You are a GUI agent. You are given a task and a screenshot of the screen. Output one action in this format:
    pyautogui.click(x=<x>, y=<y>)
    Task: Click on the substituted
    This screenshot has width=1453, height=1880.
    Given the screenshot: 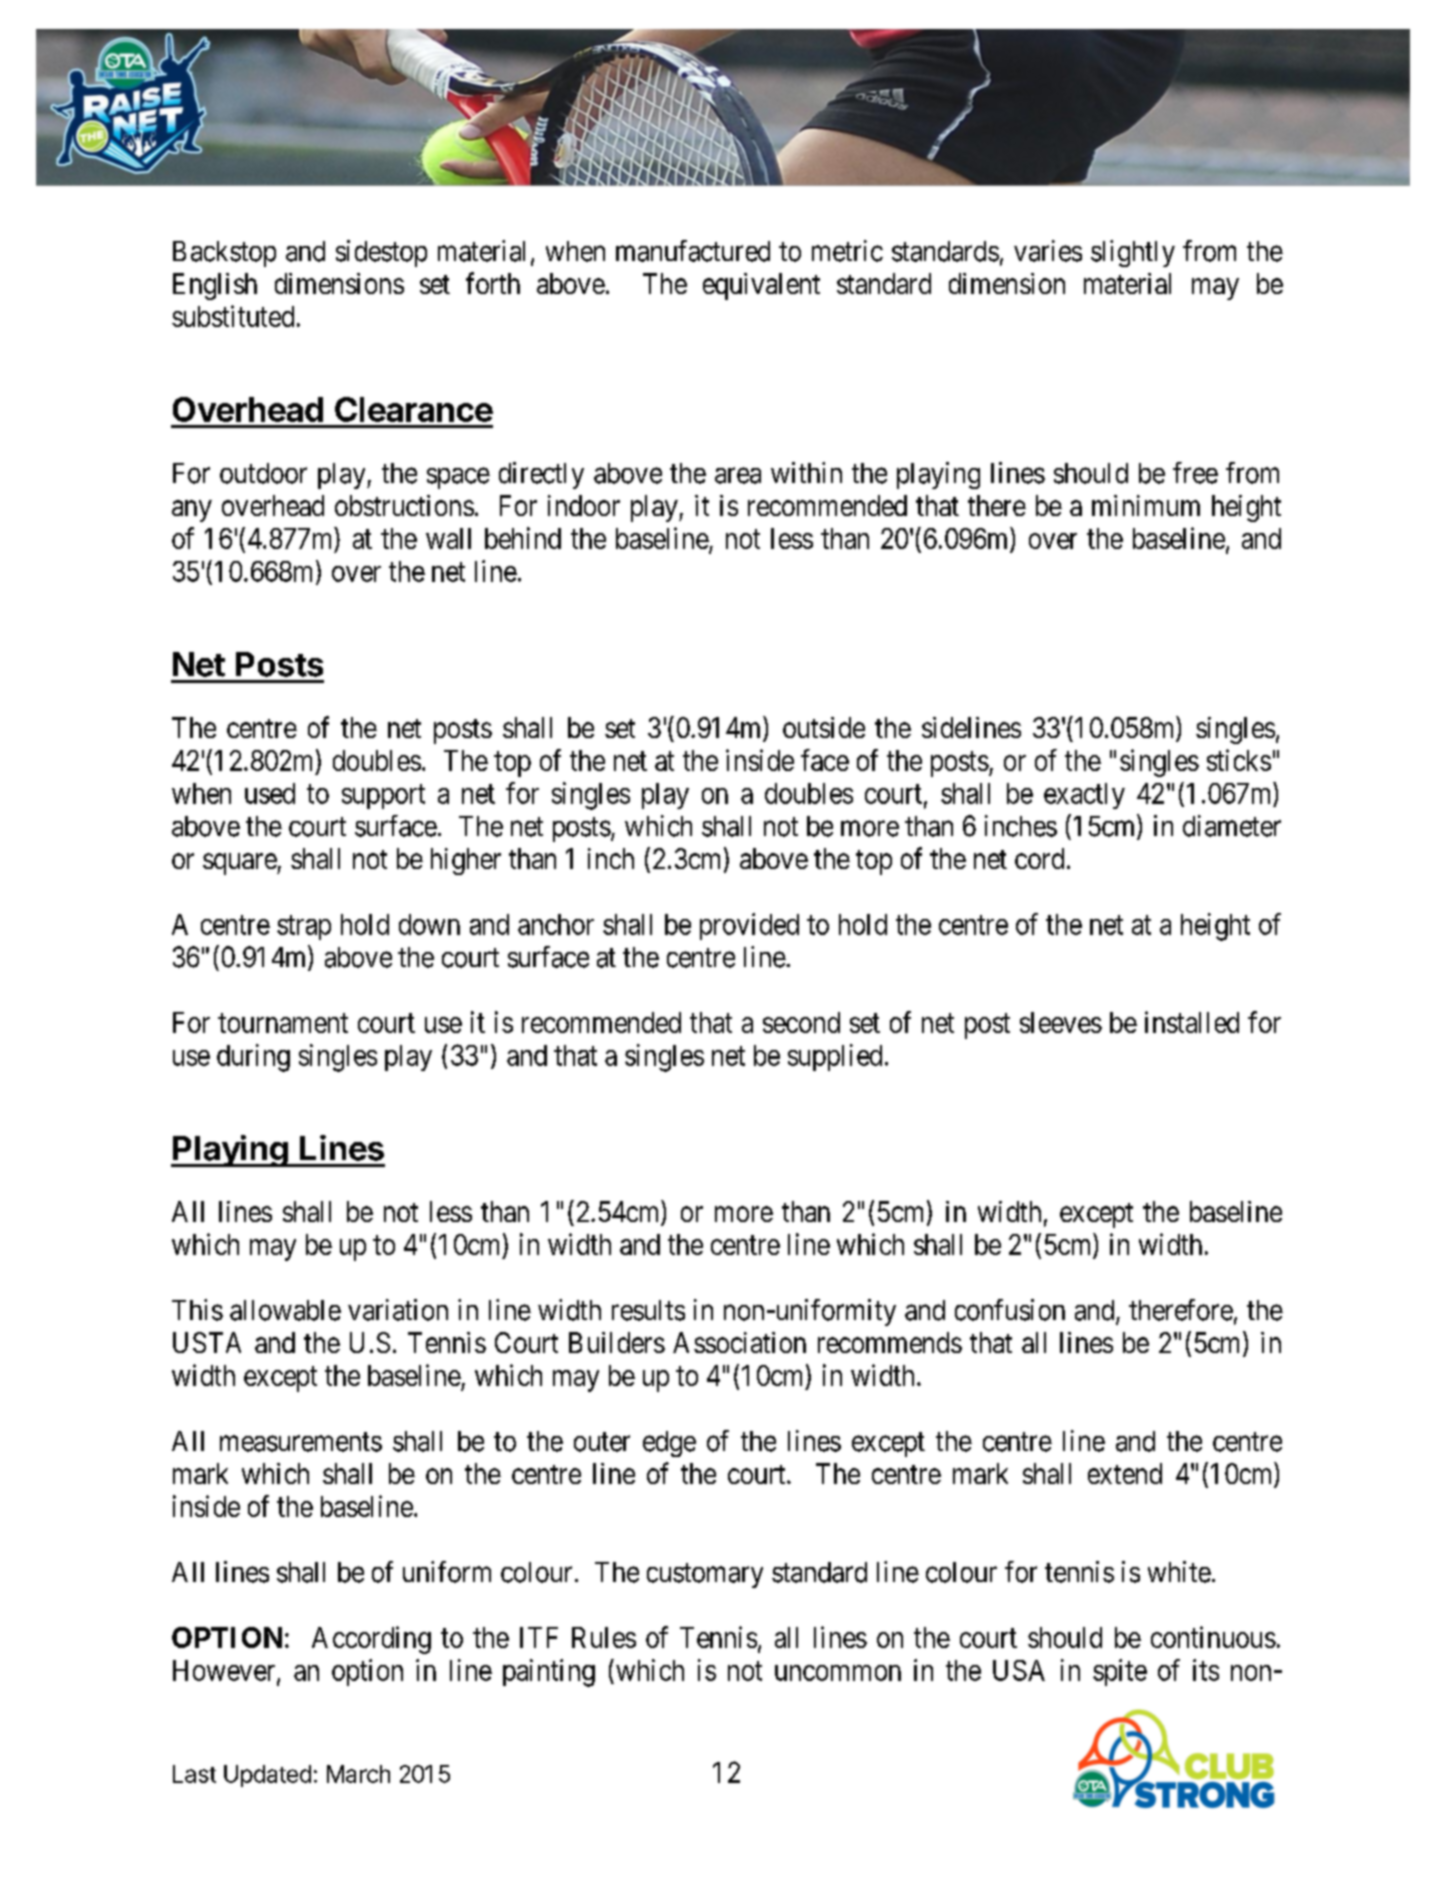 What is the action you would take?
    pyautogui.click(x=233, y=316)
